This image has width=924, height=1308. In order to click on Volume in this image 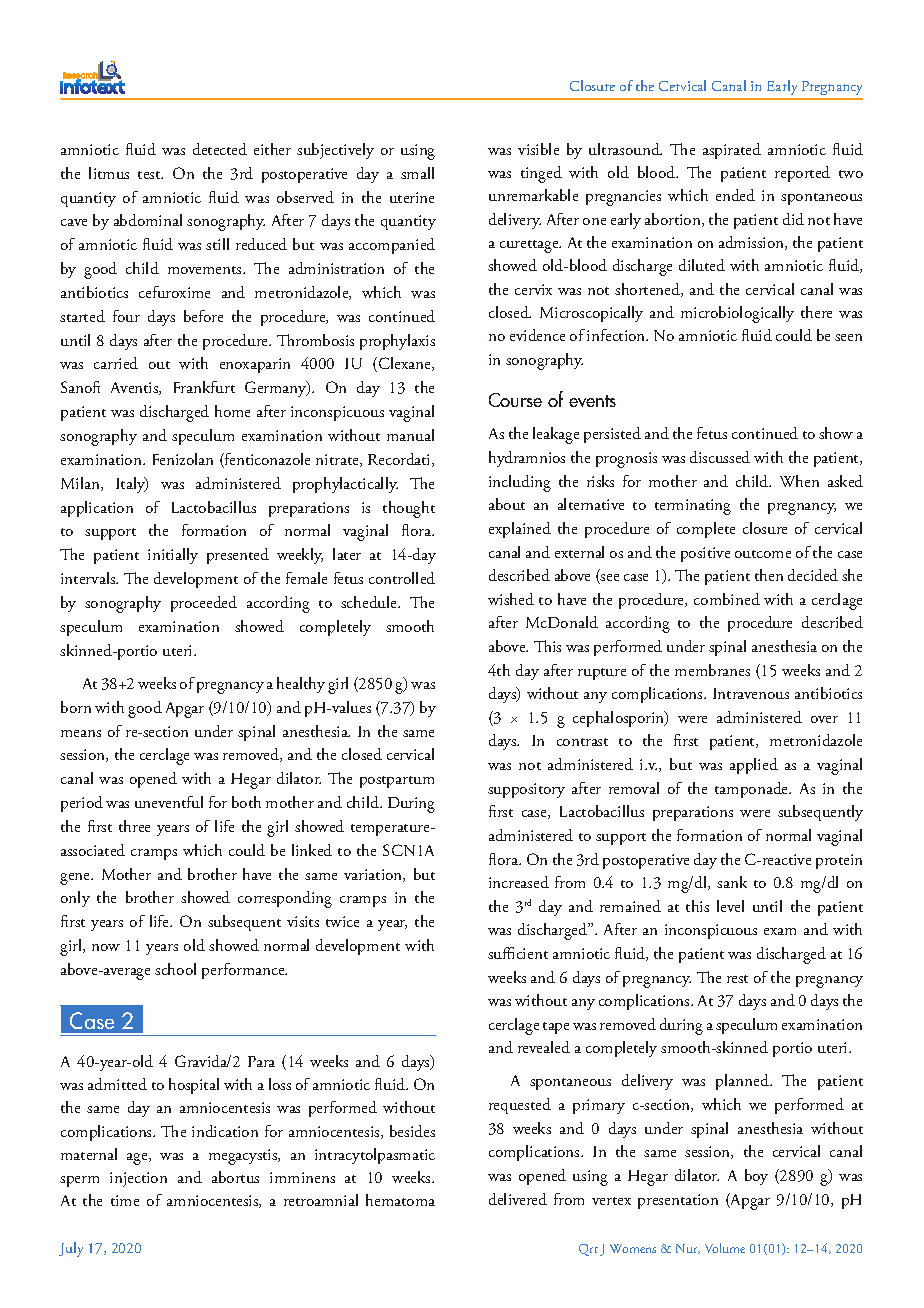, I will do `click(725, 1248)`.
